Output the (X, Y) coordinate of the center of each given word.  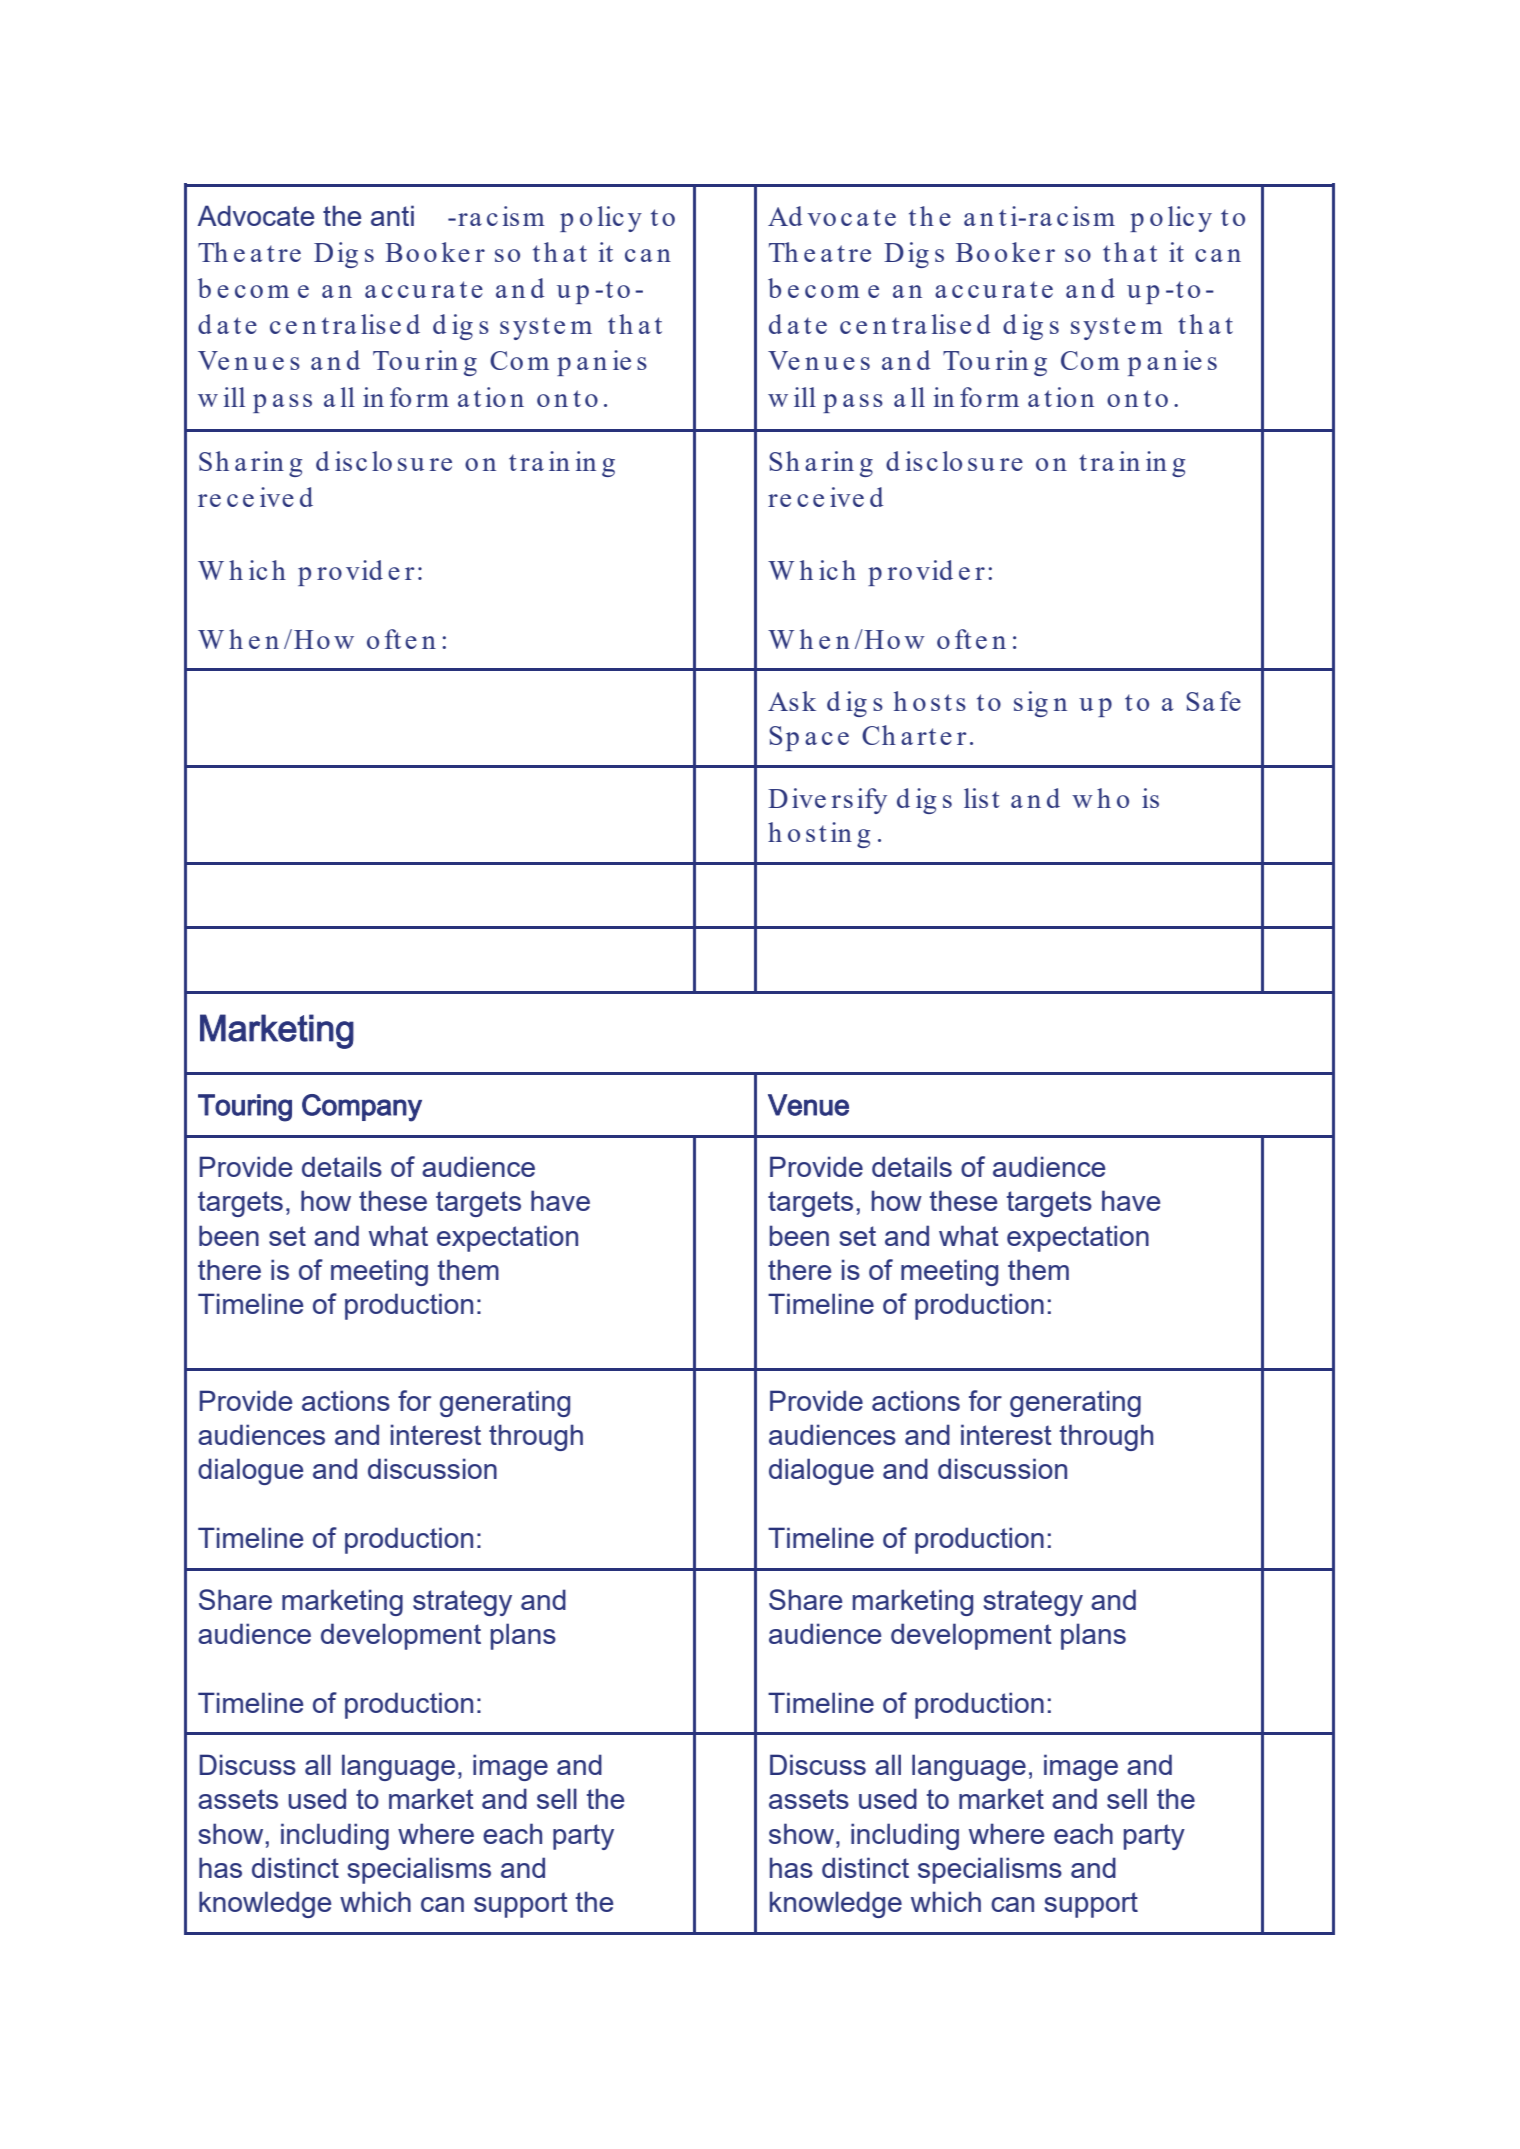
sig (1031, 704)
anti (392, 215)
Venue (808, 1105)
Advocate (255, 215)
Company (362, 1108)
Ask (792, 701)
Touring (245, 1108)
